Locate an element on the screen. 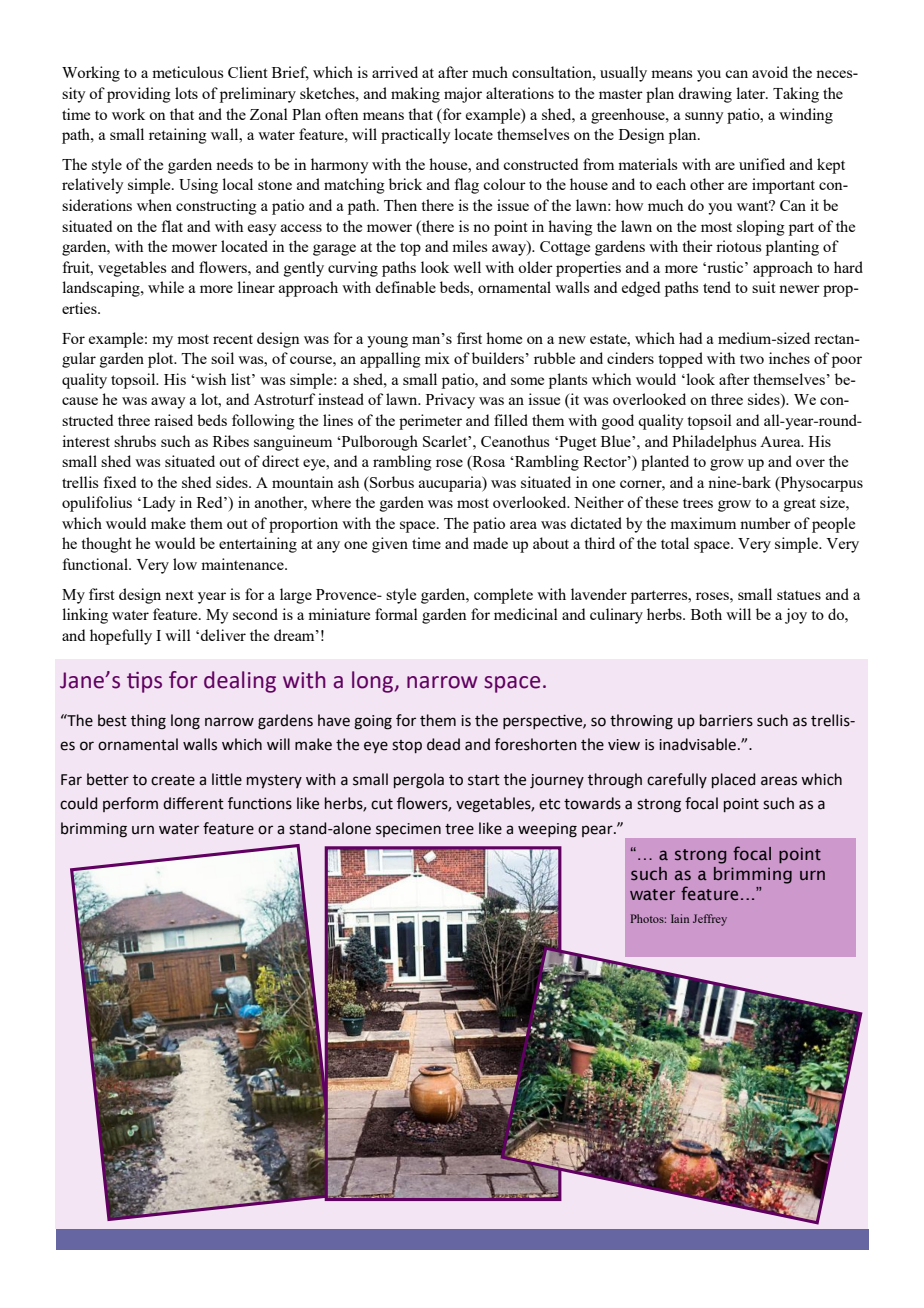 Image resolution: width=924 pixels, height=1308 pixels. tips is located at coordinates (144, 682).
